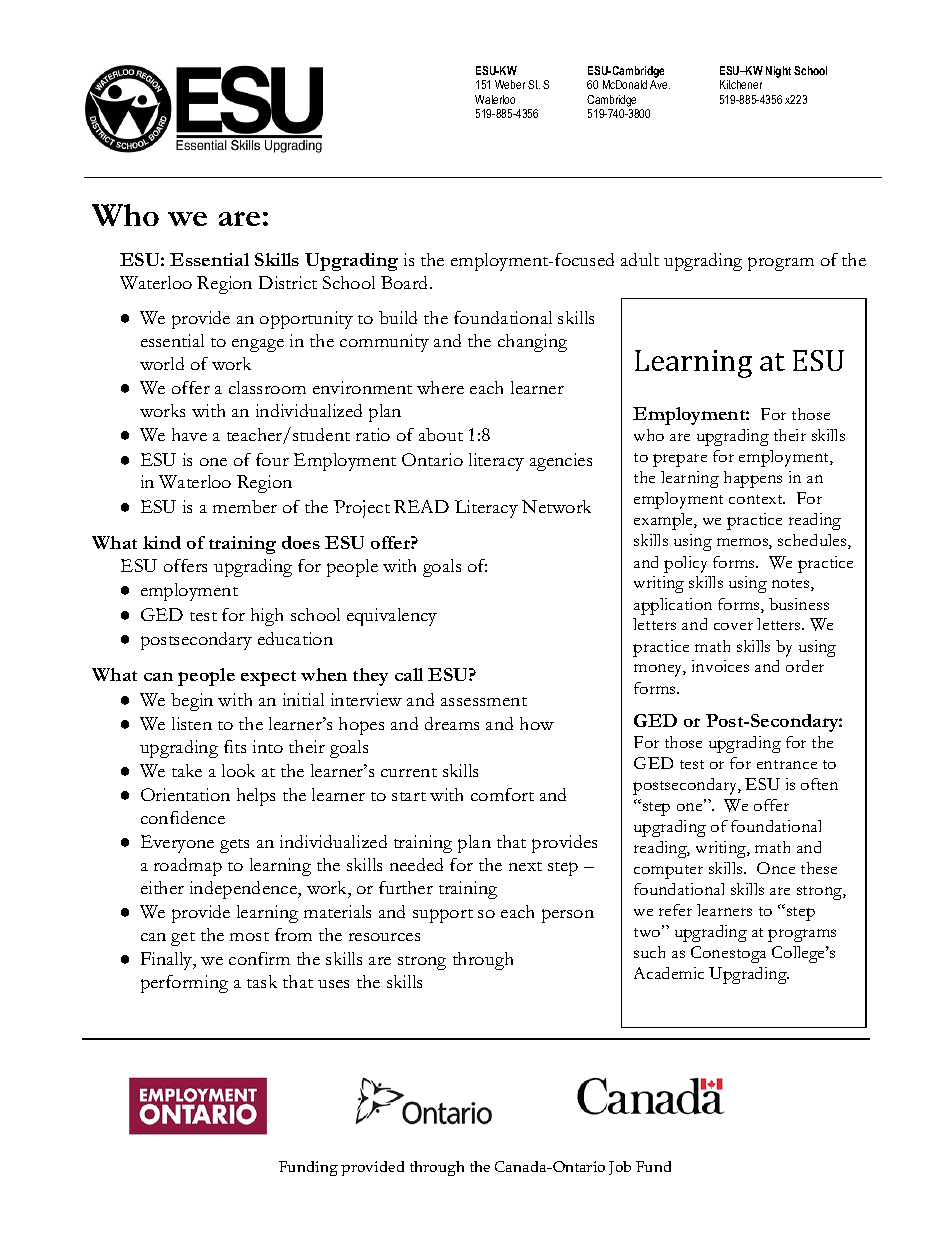  I want to click on comfort, so click(502, 794).
